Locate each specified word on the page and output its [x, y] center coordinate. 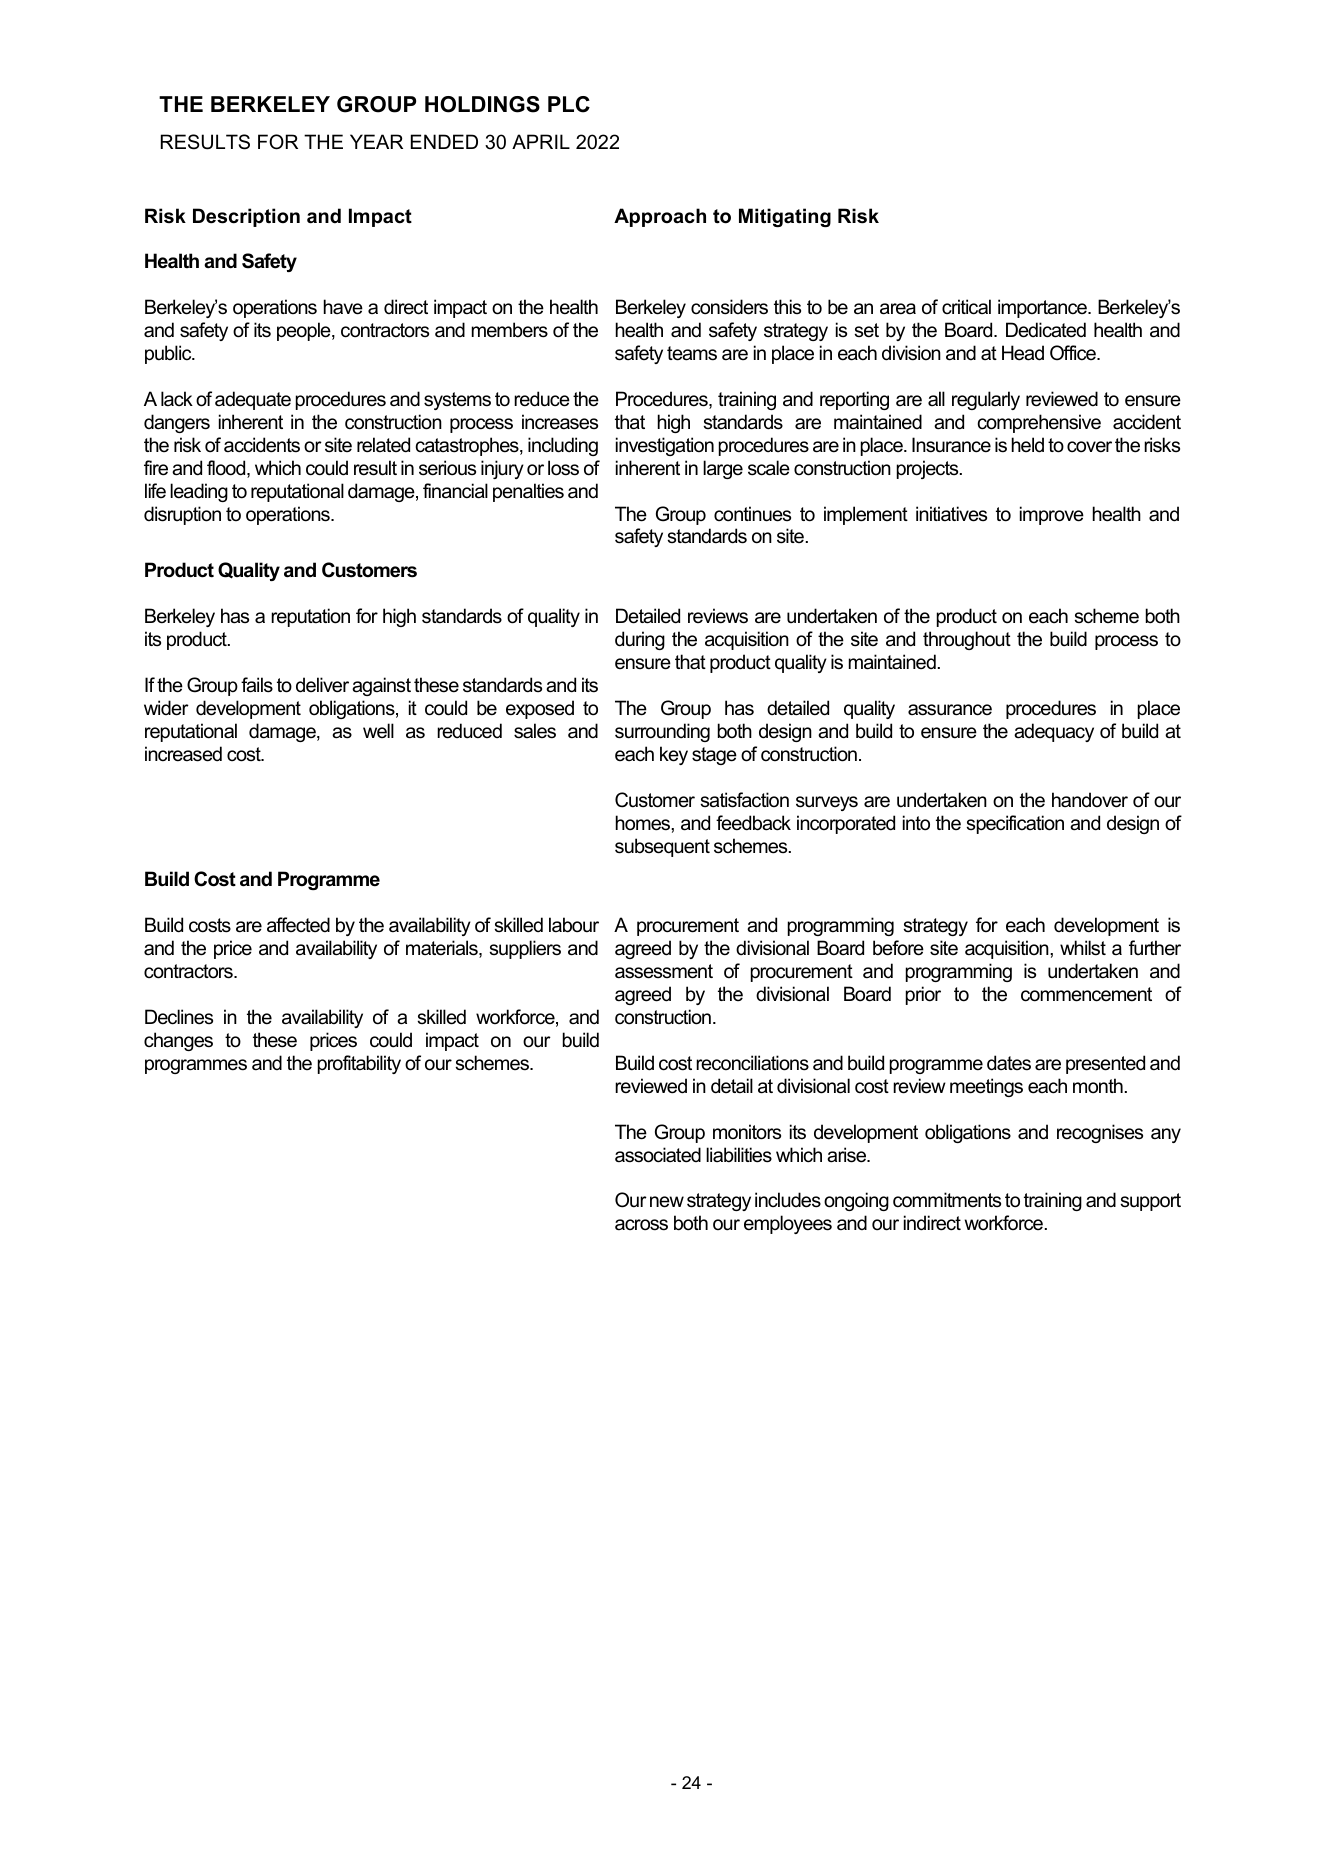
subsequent [662, 847]
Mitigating [785, 217]
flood [227, 469]
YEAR [376, 141]
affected [298, 925]
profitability [359, 1064]
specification [1015, 824]
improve [1052, 515]
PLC [569, 104]
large [723, 469]
